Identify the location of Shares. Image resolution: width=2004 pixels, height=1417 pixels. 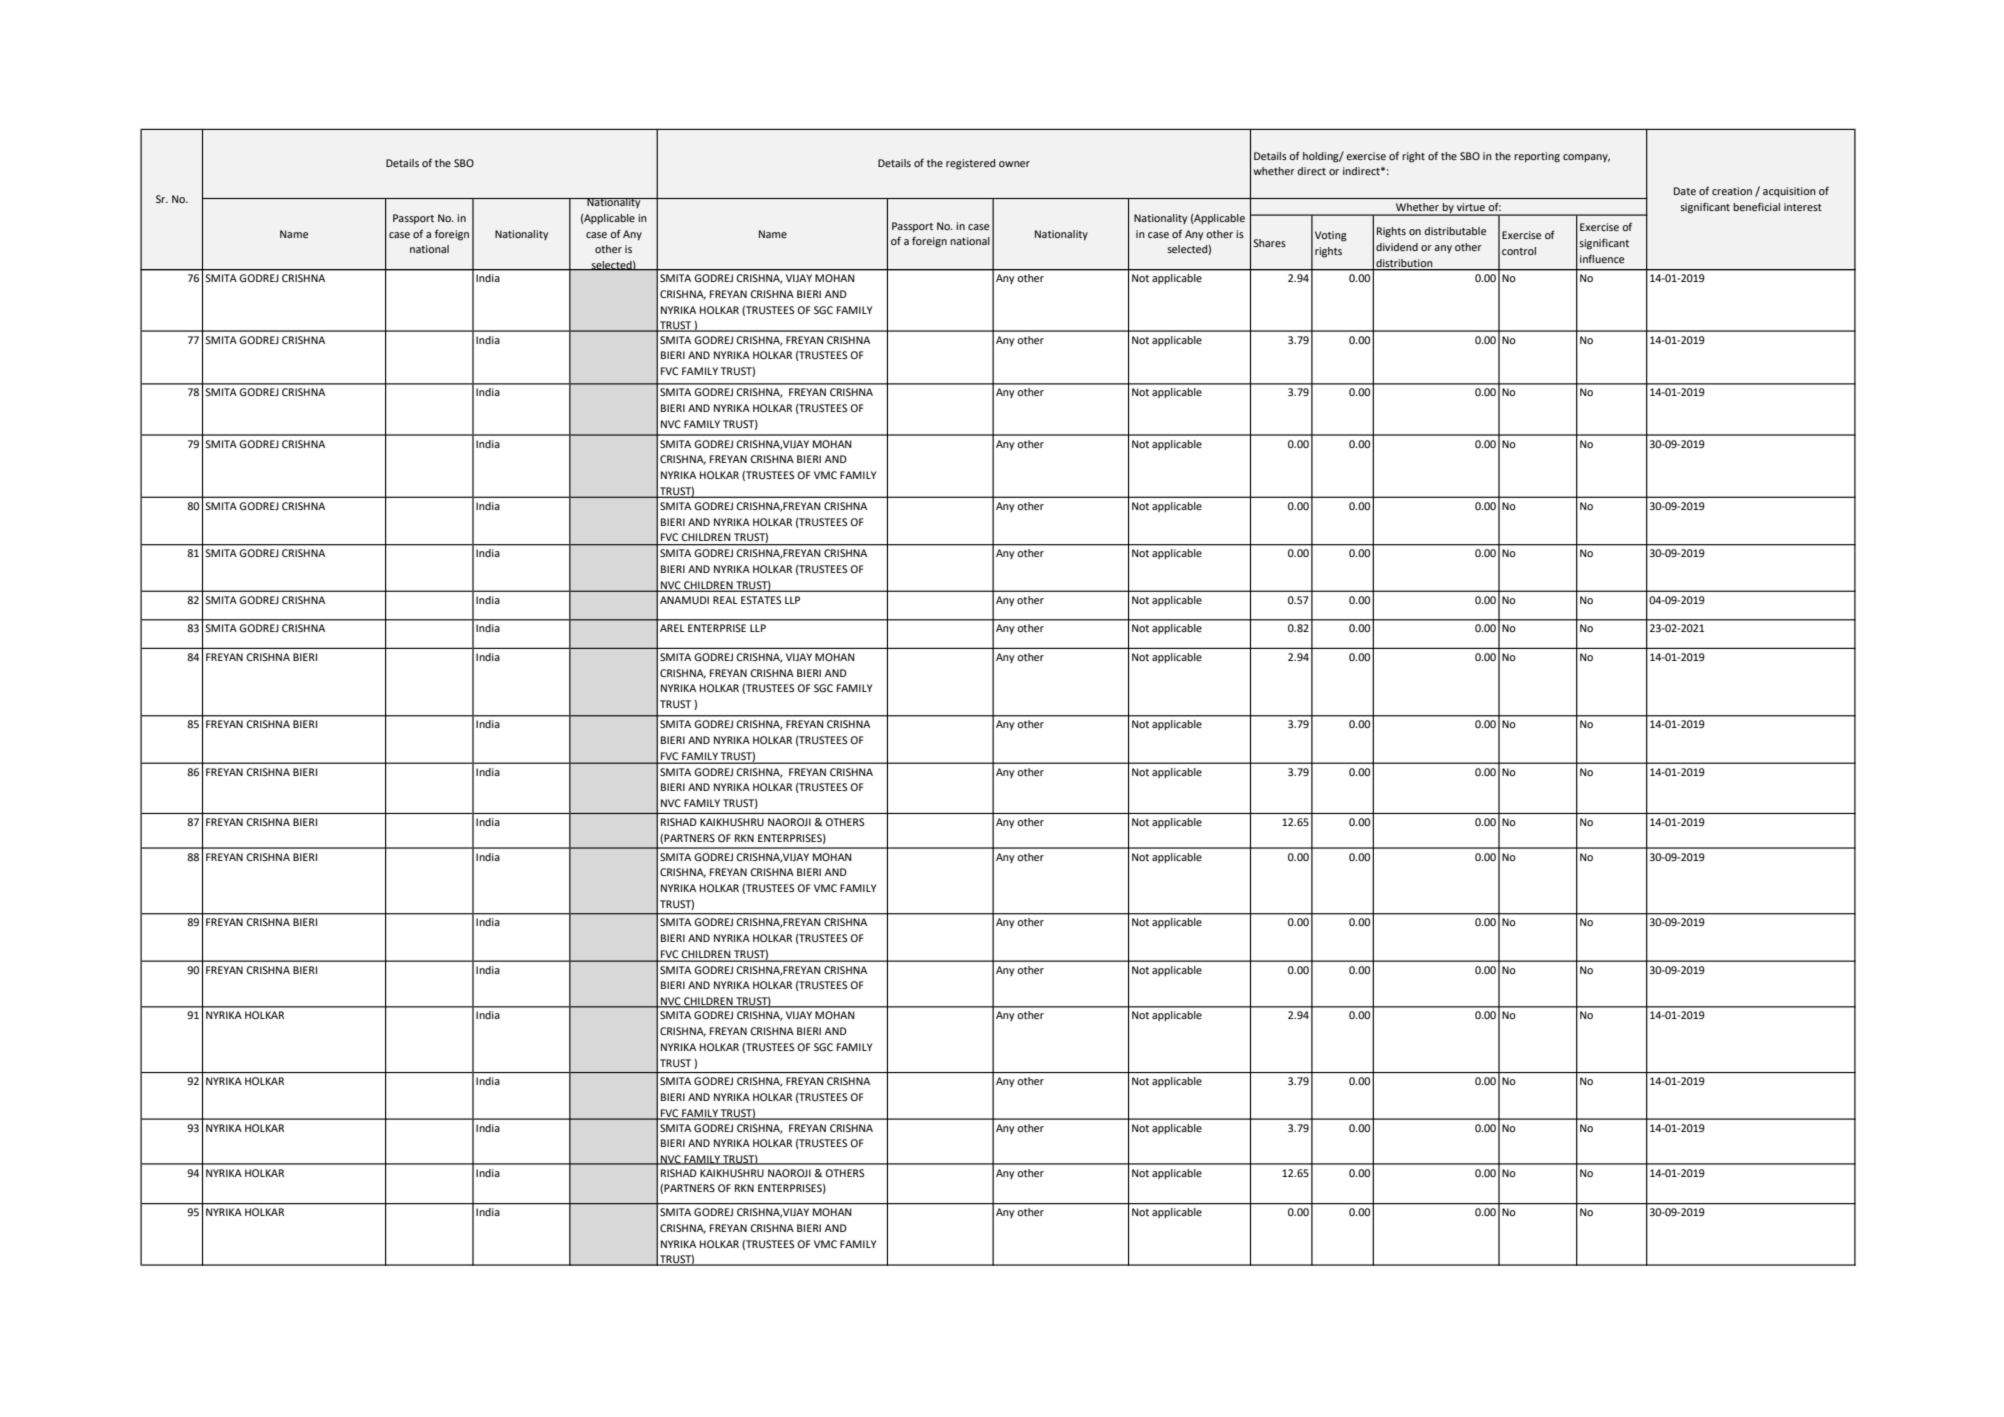
(1269, 243).
